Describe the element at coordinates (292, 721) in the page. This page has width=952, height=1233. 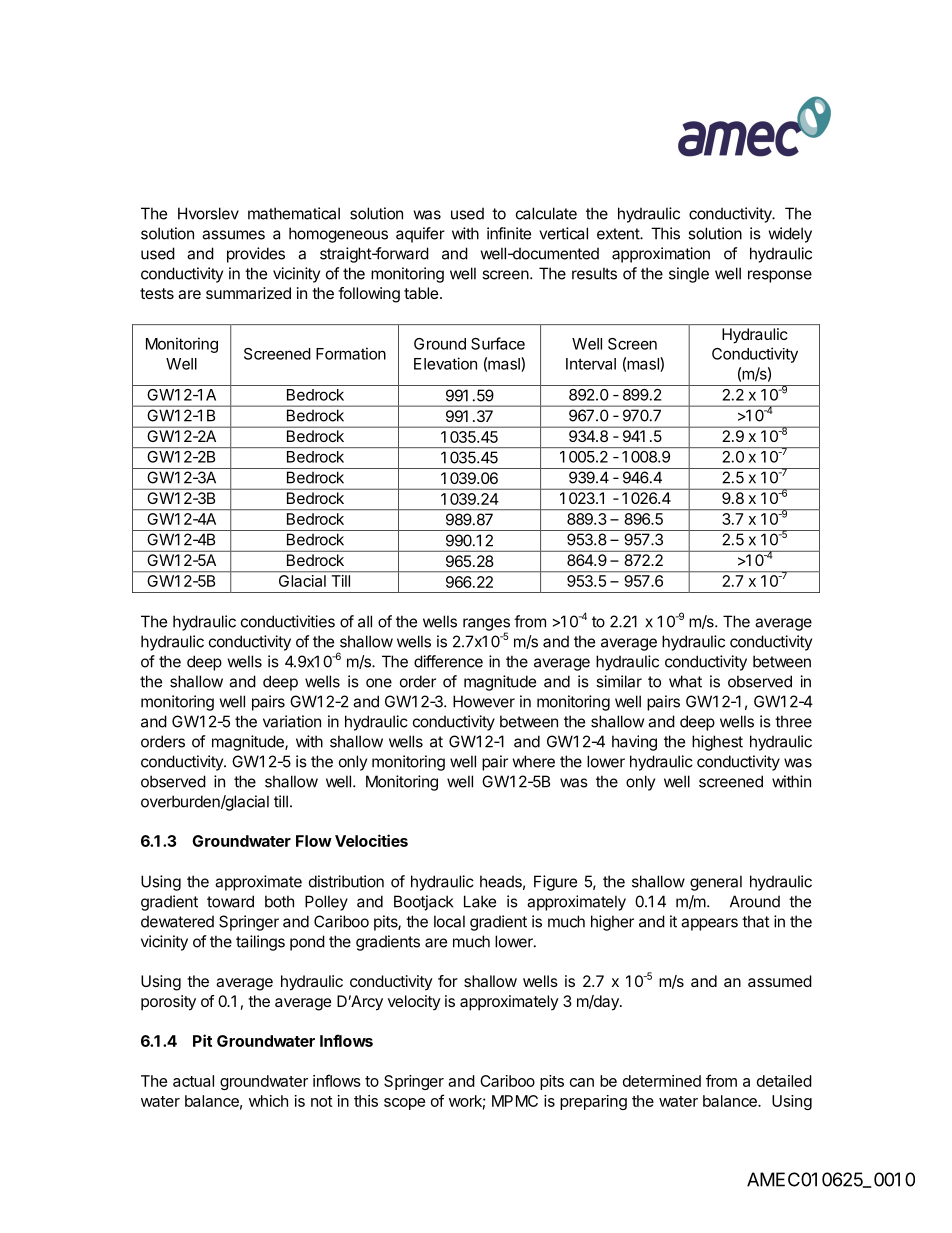
I see `variation` at that location.
